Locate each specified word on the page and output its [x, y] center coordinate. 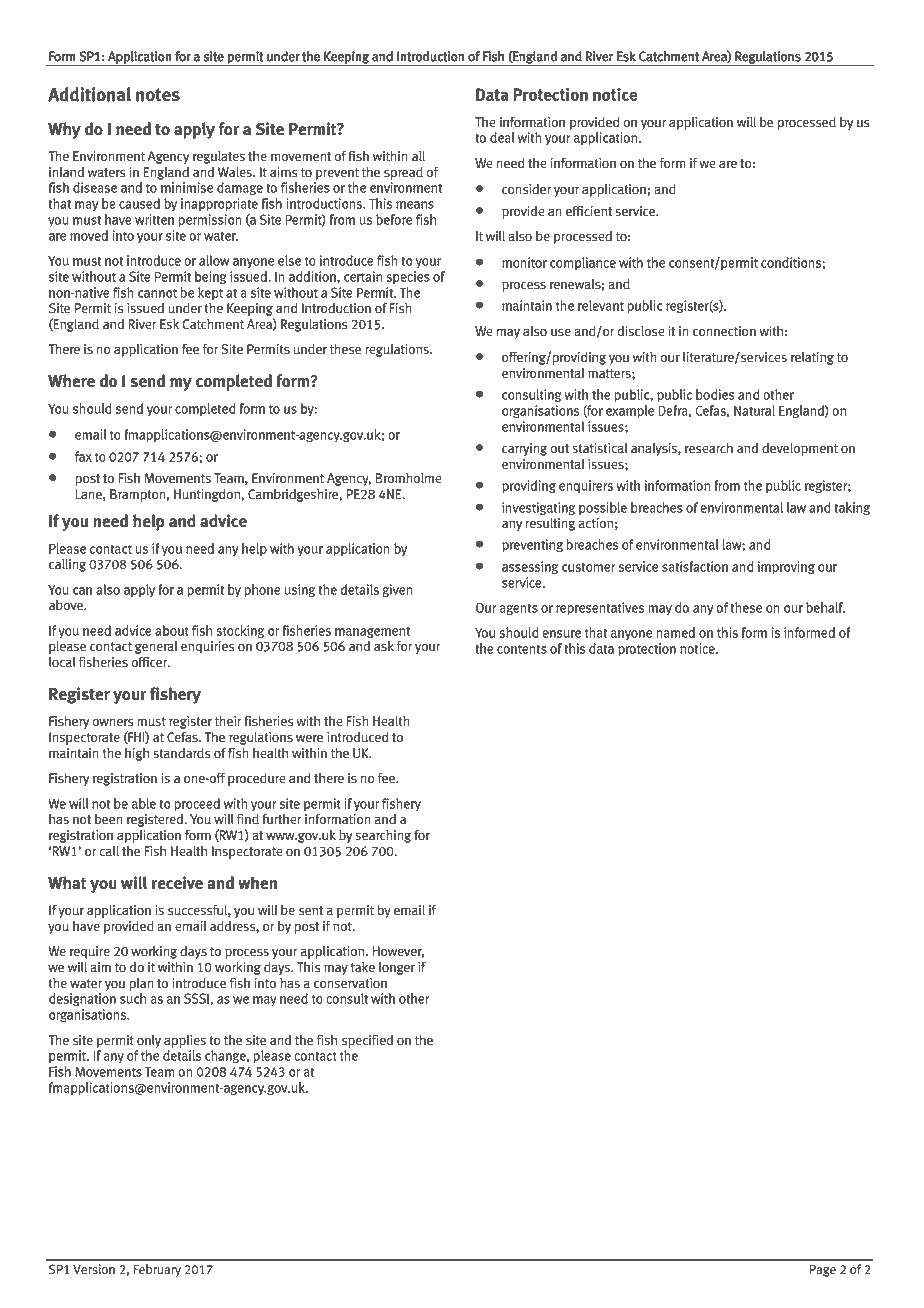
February [157, 1270]
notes [158, 95]
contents [522, 649]
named [675, 632]
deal [502, 137]
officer [150, 662]
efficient [589, 211]
